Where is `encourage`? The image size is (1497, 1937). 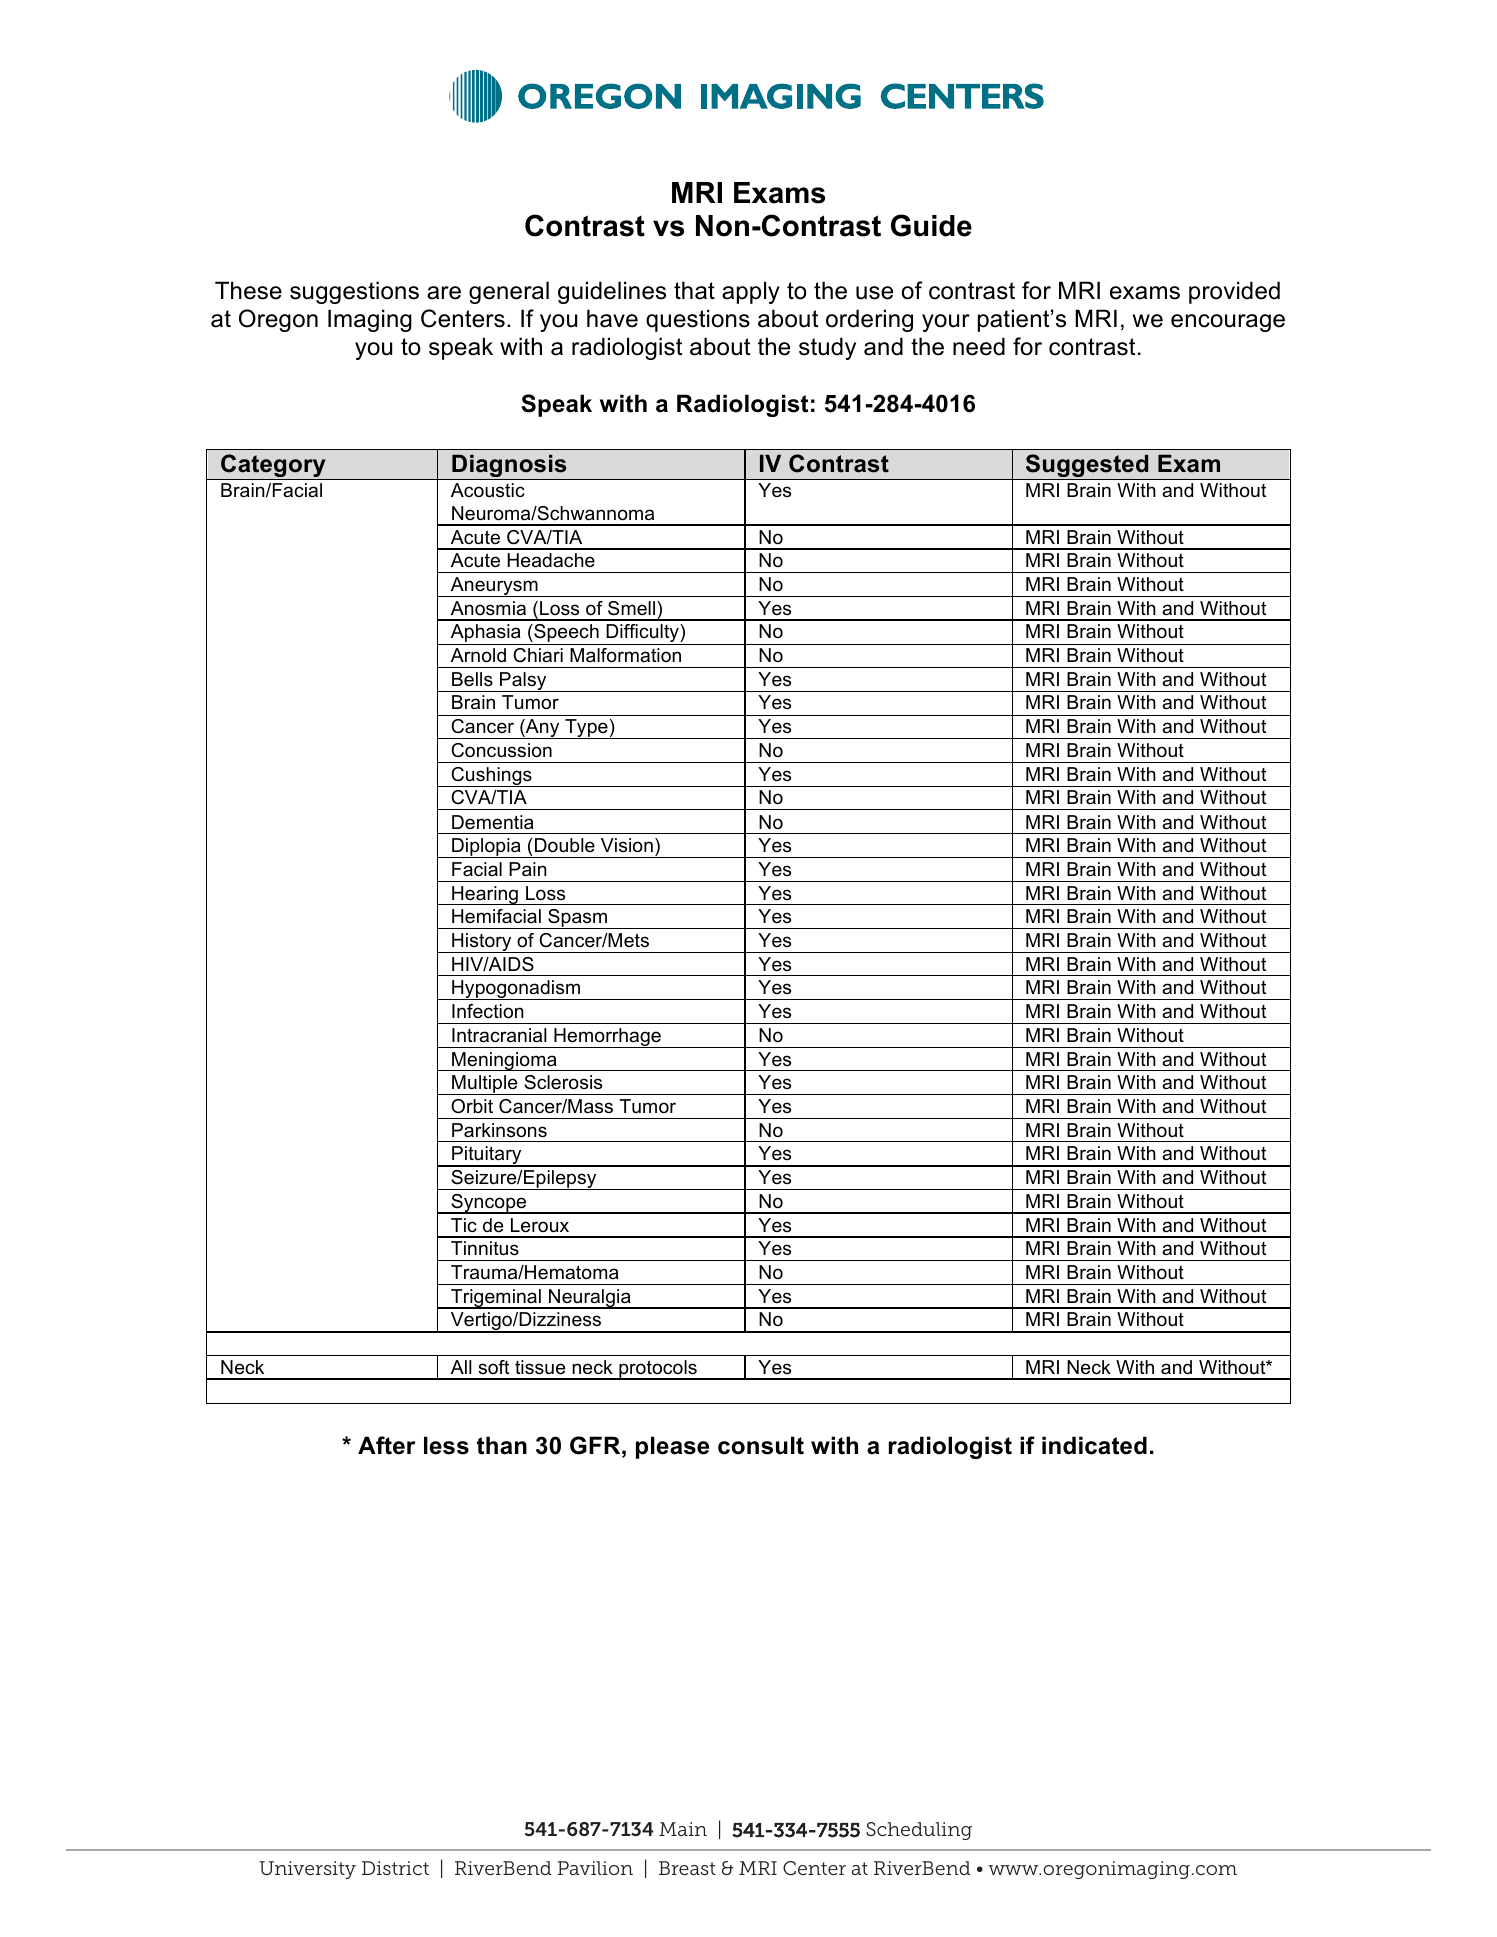
encourage is located at coordinates (1228, 323).
